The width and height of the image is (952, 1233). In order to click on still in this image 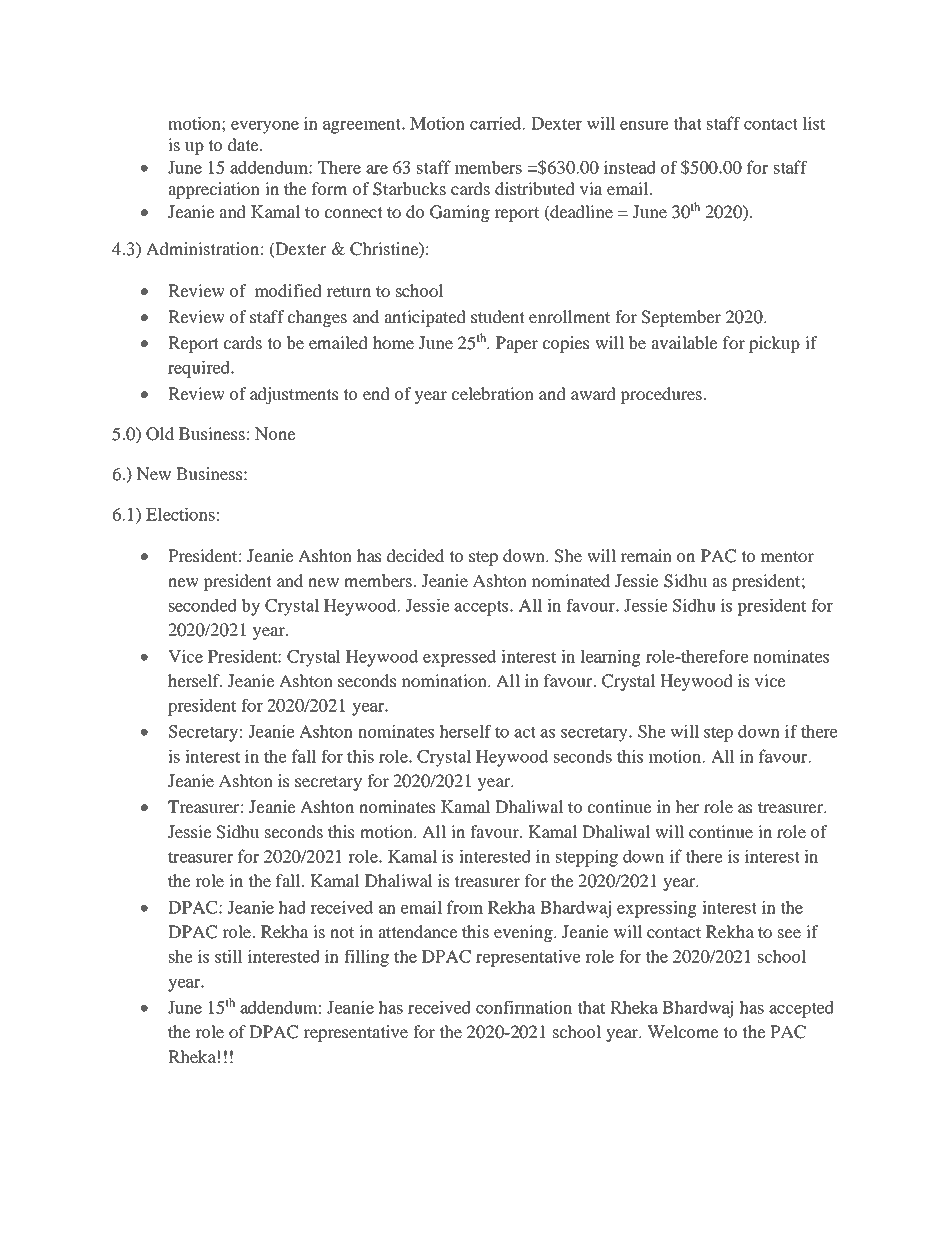, I will do `click(229, 956)`.
